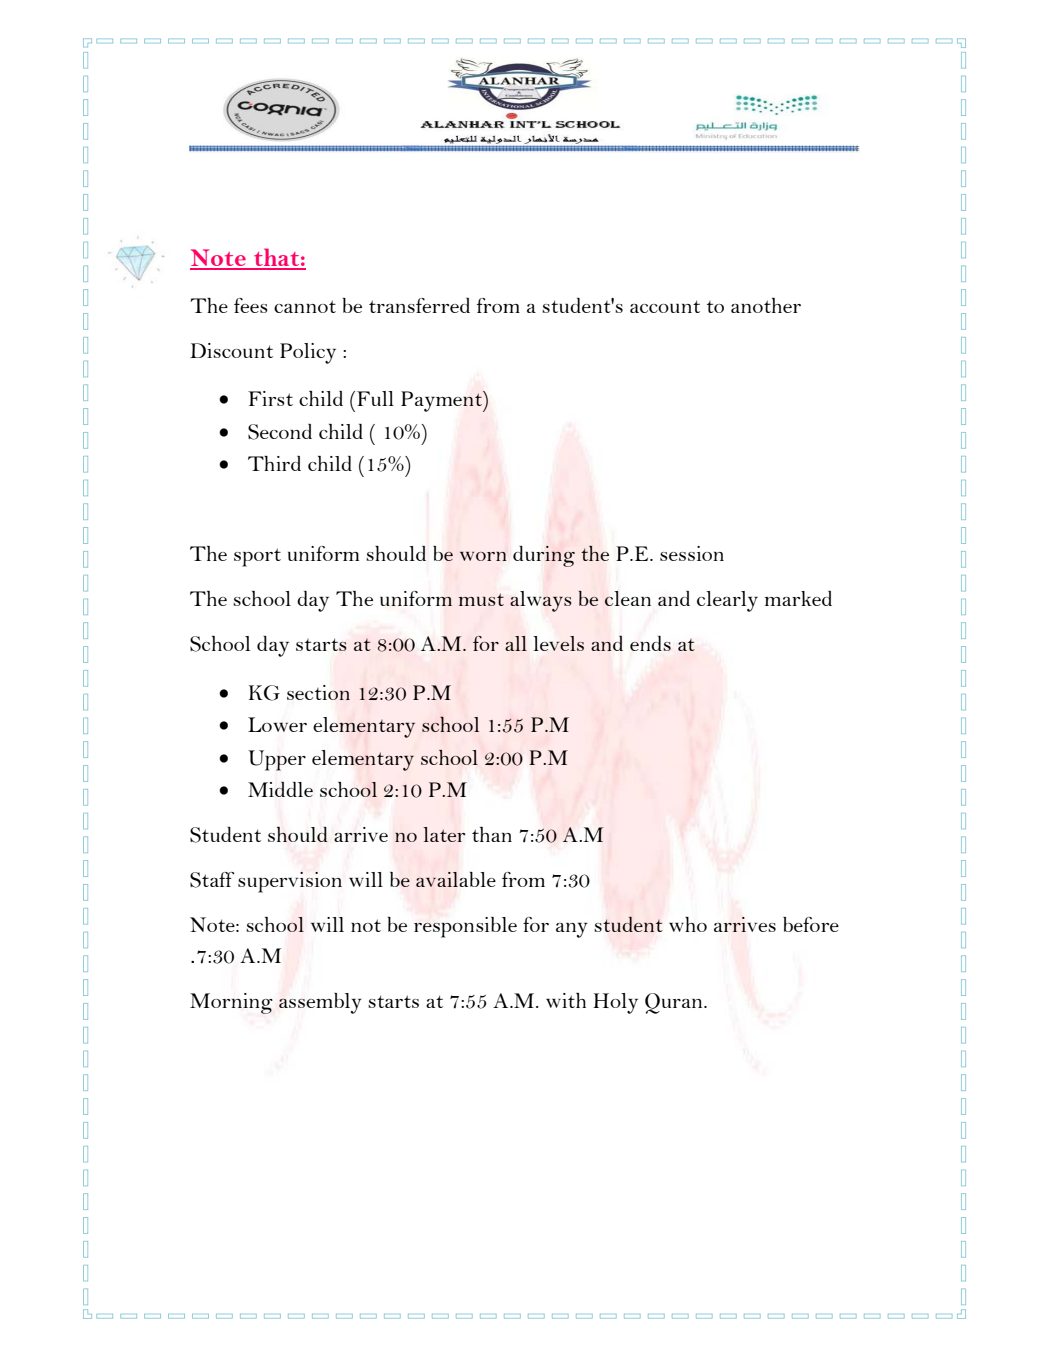 Image resolution: width=1049 pixels, height=1357 pixels. Describe the element at coordinates (766, 305) in the screenshot. I see `another` at that location.
